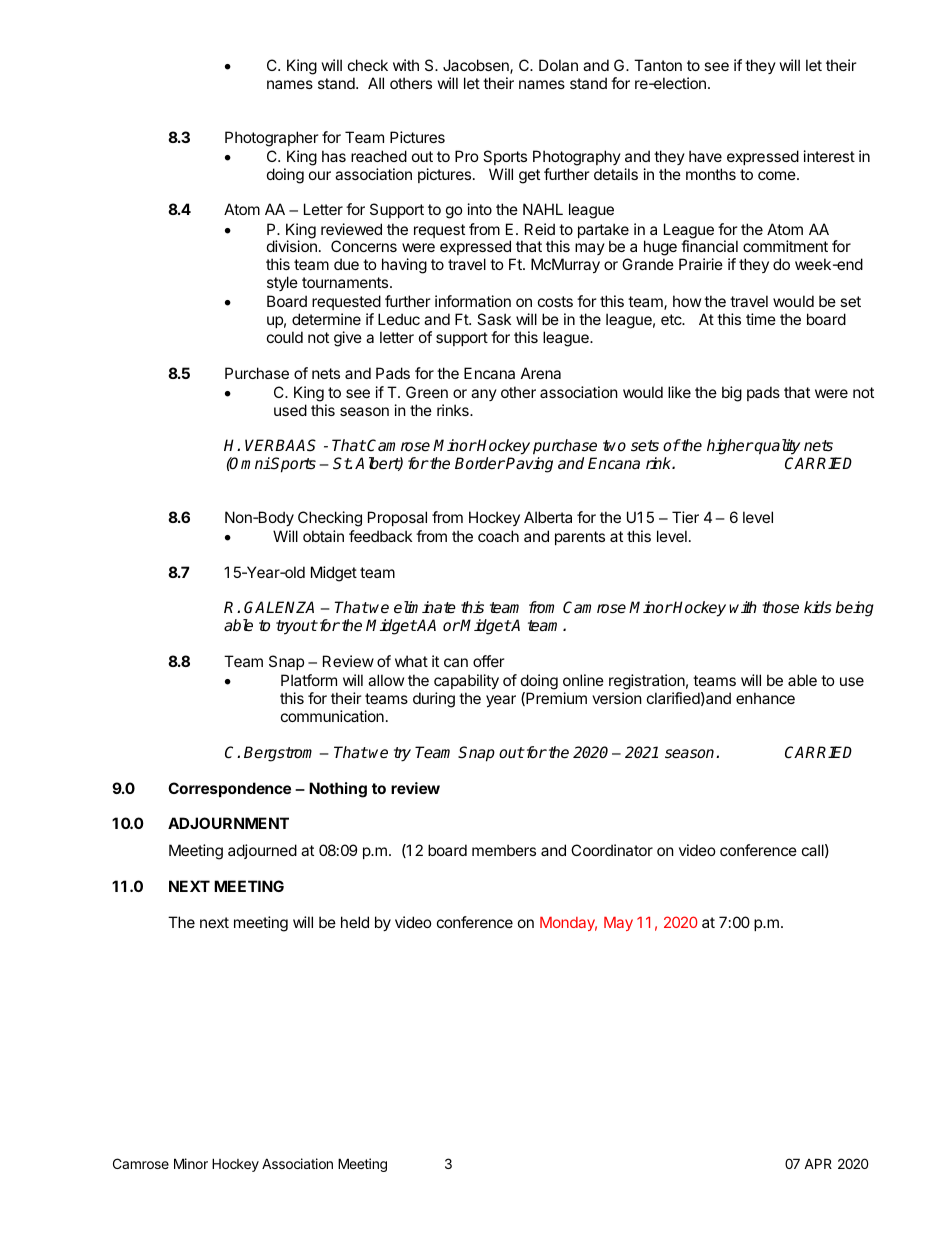 The image size is (952, 1233). Describe the element at coordinates (332, 716) in the image. I see `communication` at that location.
